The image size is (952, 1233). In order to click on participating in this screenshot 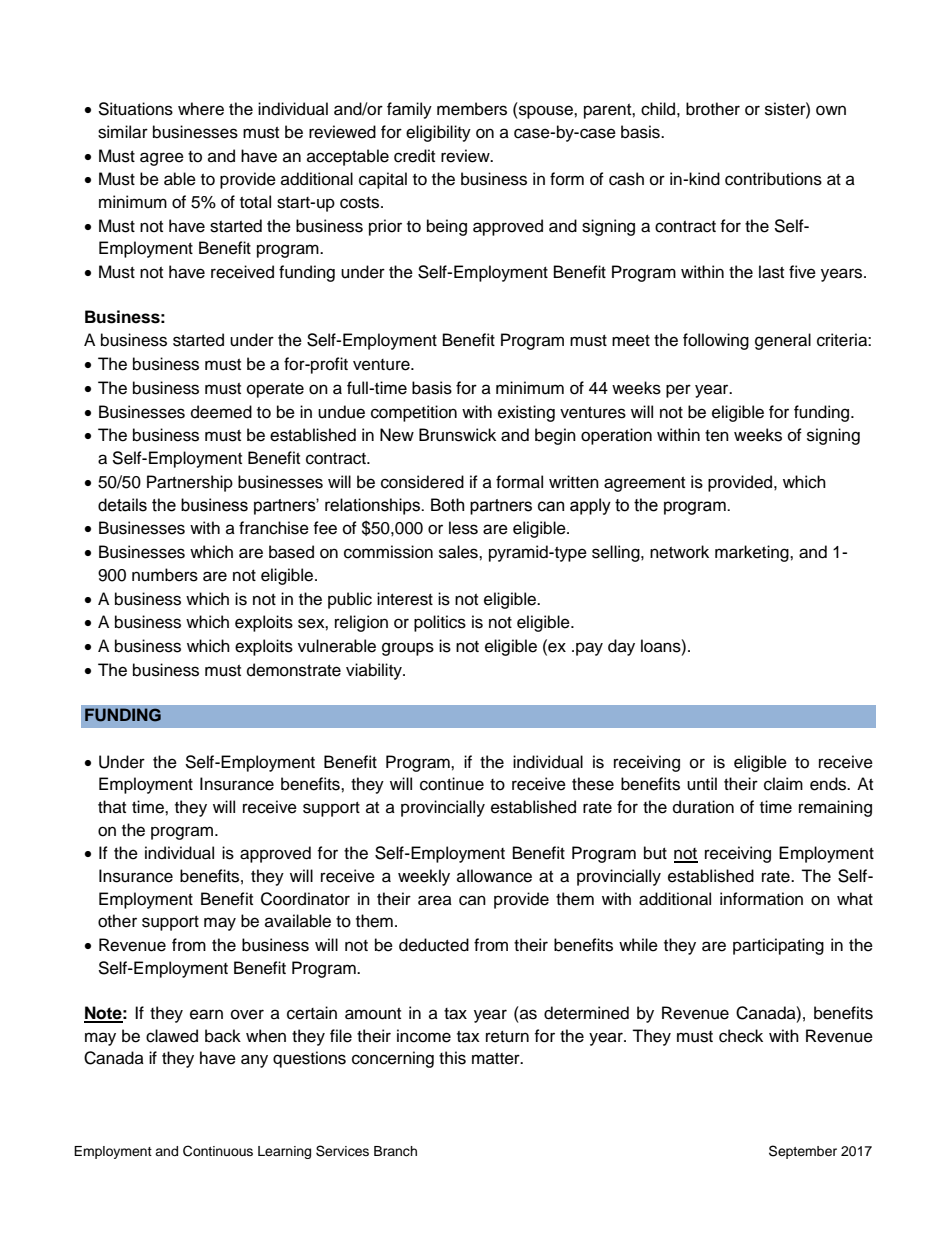, I will do `click(778, 946)`.
